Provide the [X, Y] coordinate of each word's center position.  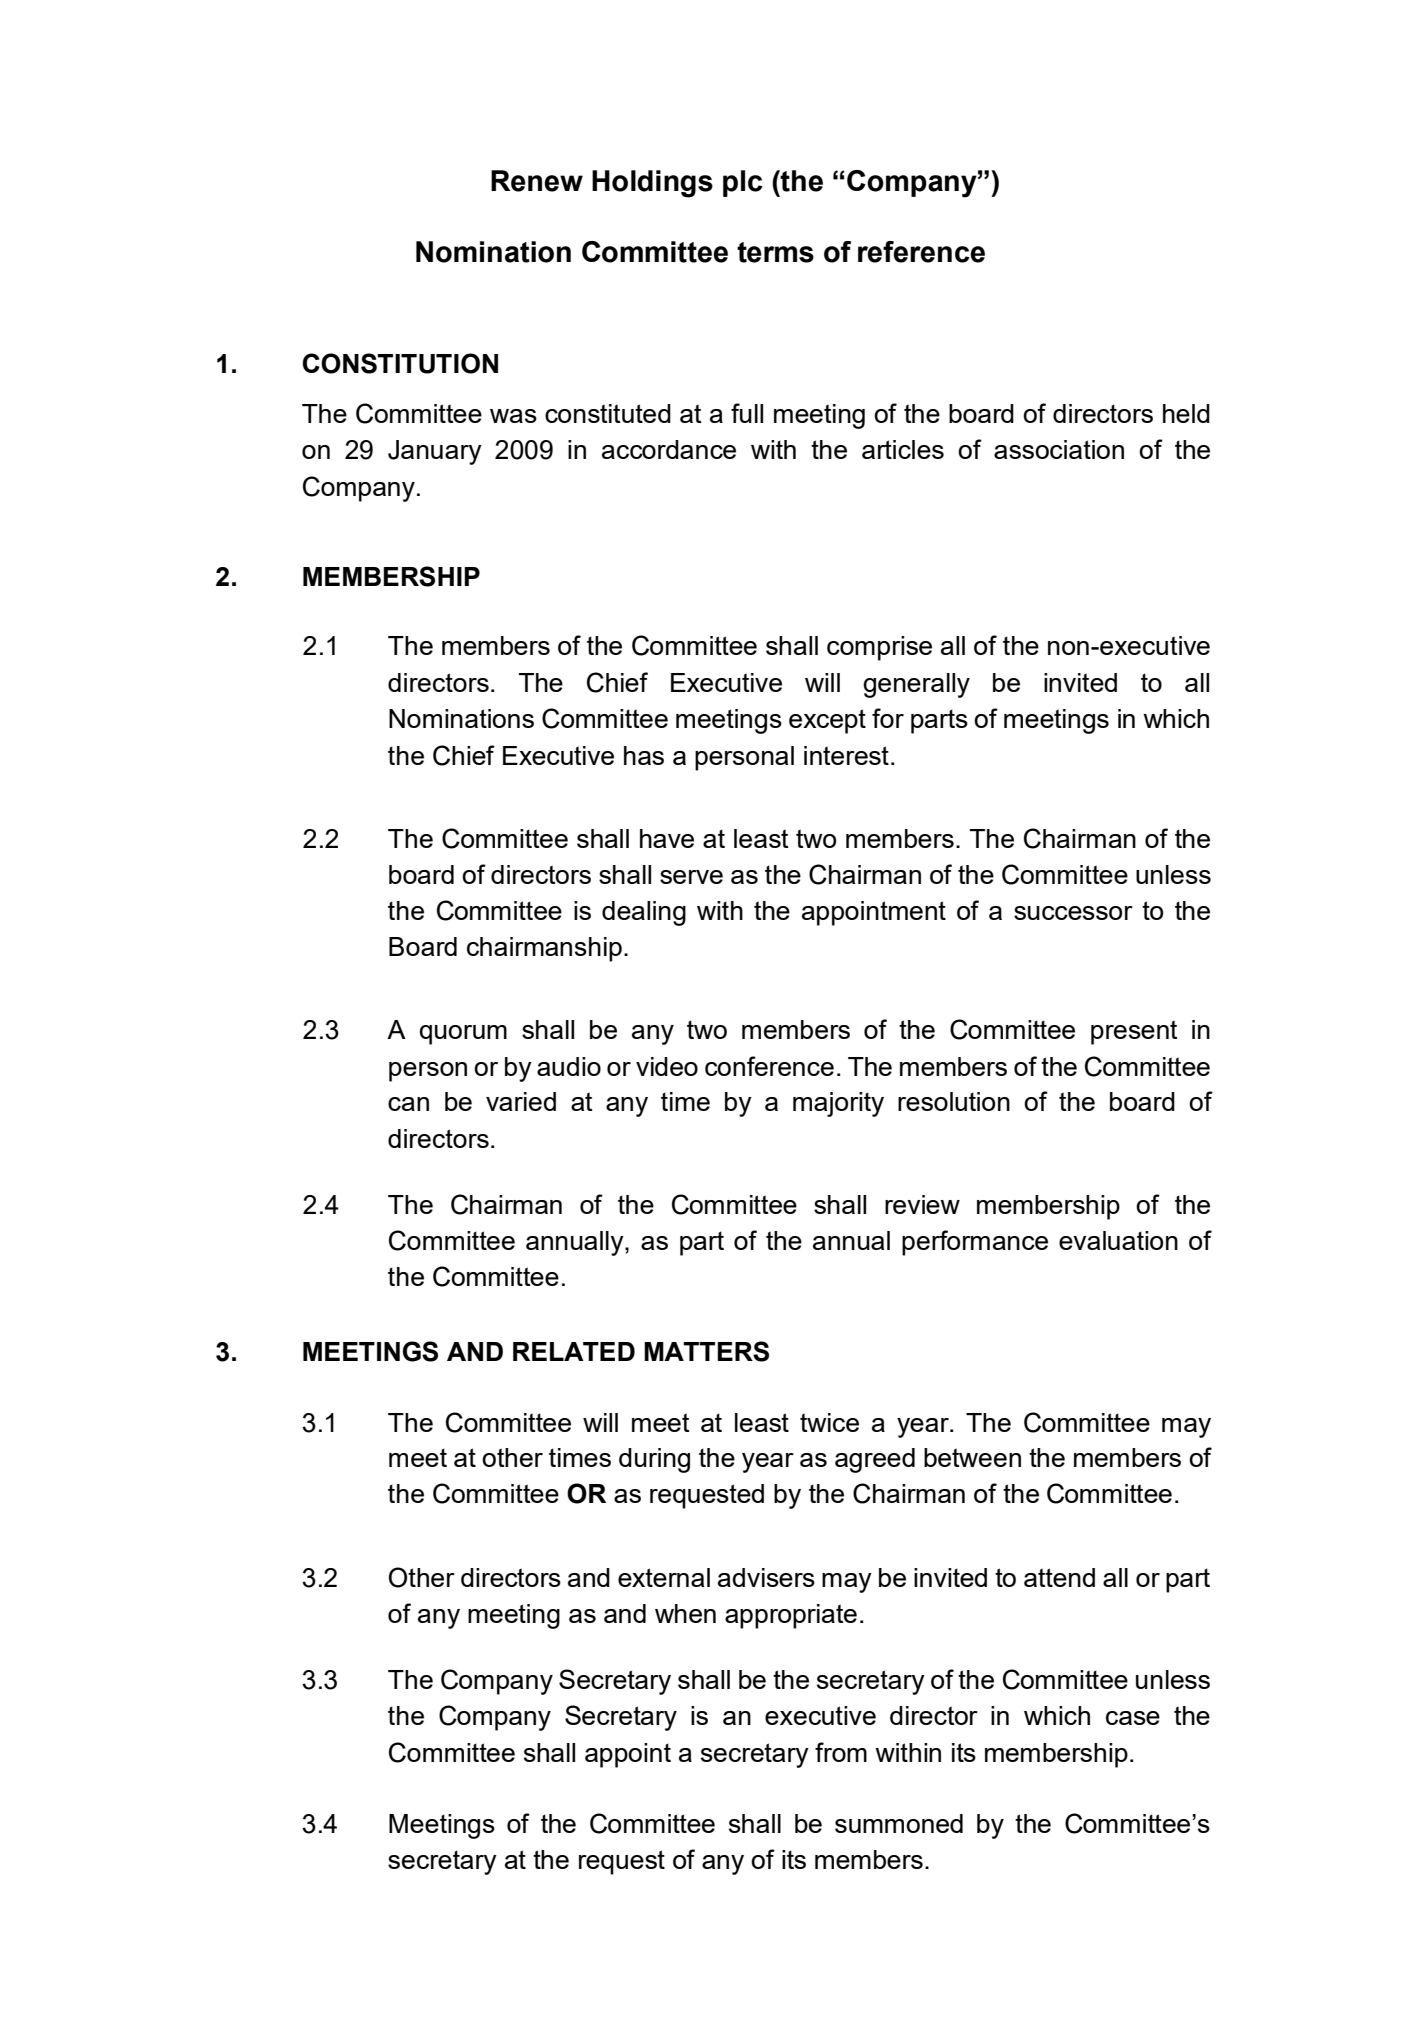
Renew [537, 181]
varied [521, 1101]
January [435, 452]
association [1059, 449]
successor [1073, 913]
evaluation [1118, 1240]
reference [921, 252]
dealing [644, 913]
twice [829, 1422]
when [685, 1613]
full [747, 413]
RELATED [574, 1351]
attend [1059, 1577]
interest [846, 755]
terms [775, 252]
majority [838, 1104]
